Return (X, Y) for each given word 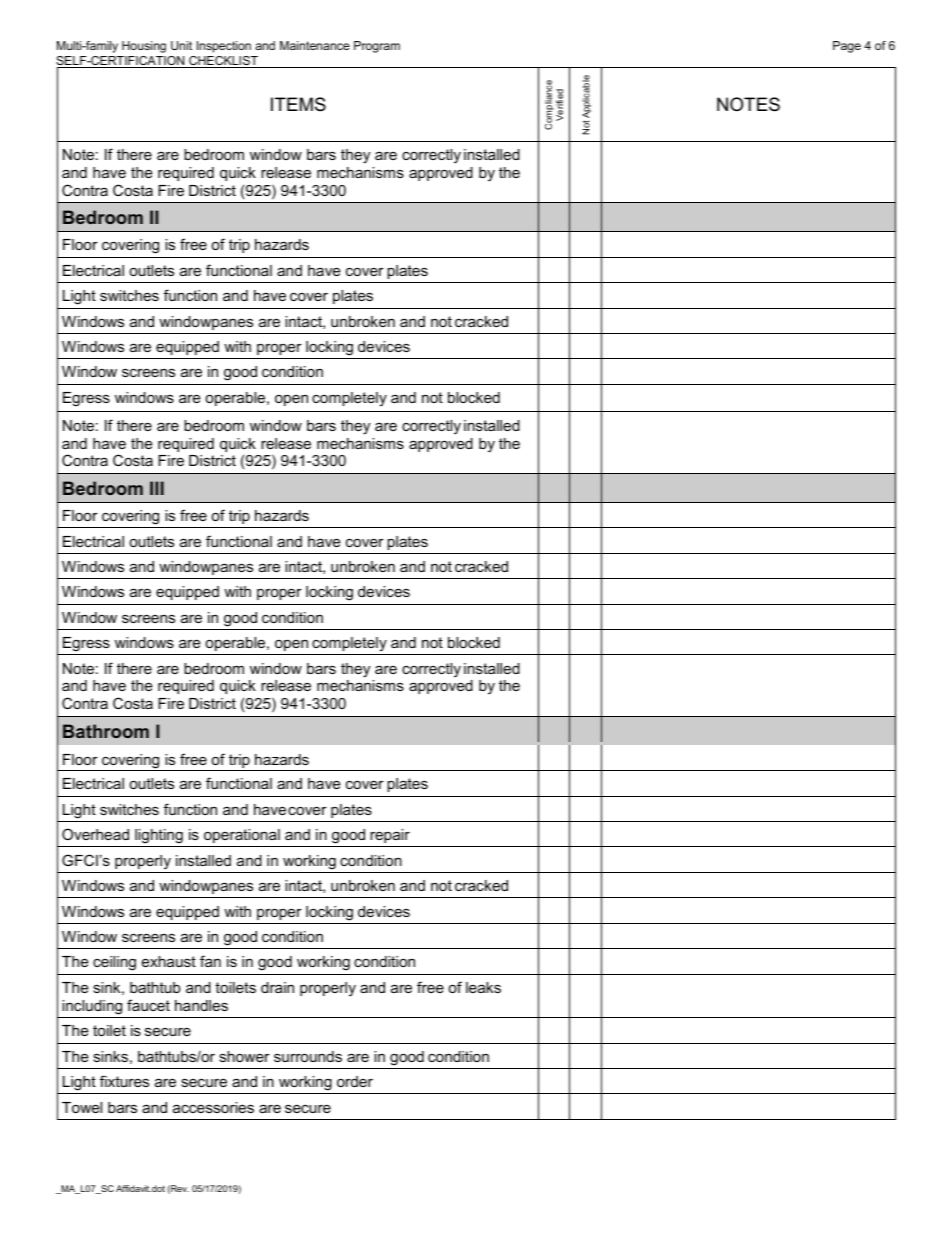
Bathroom (106, 731)
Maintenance (315, 45)
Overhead (95, 834)
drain (277, 987)
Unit (181, 45)
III (157, 488)
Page (847, 47)
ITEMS (298, 104)
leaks (483, 987)
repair (390, 836)
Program (377, 47)
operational (242, 836)
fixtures (124, 1081)
